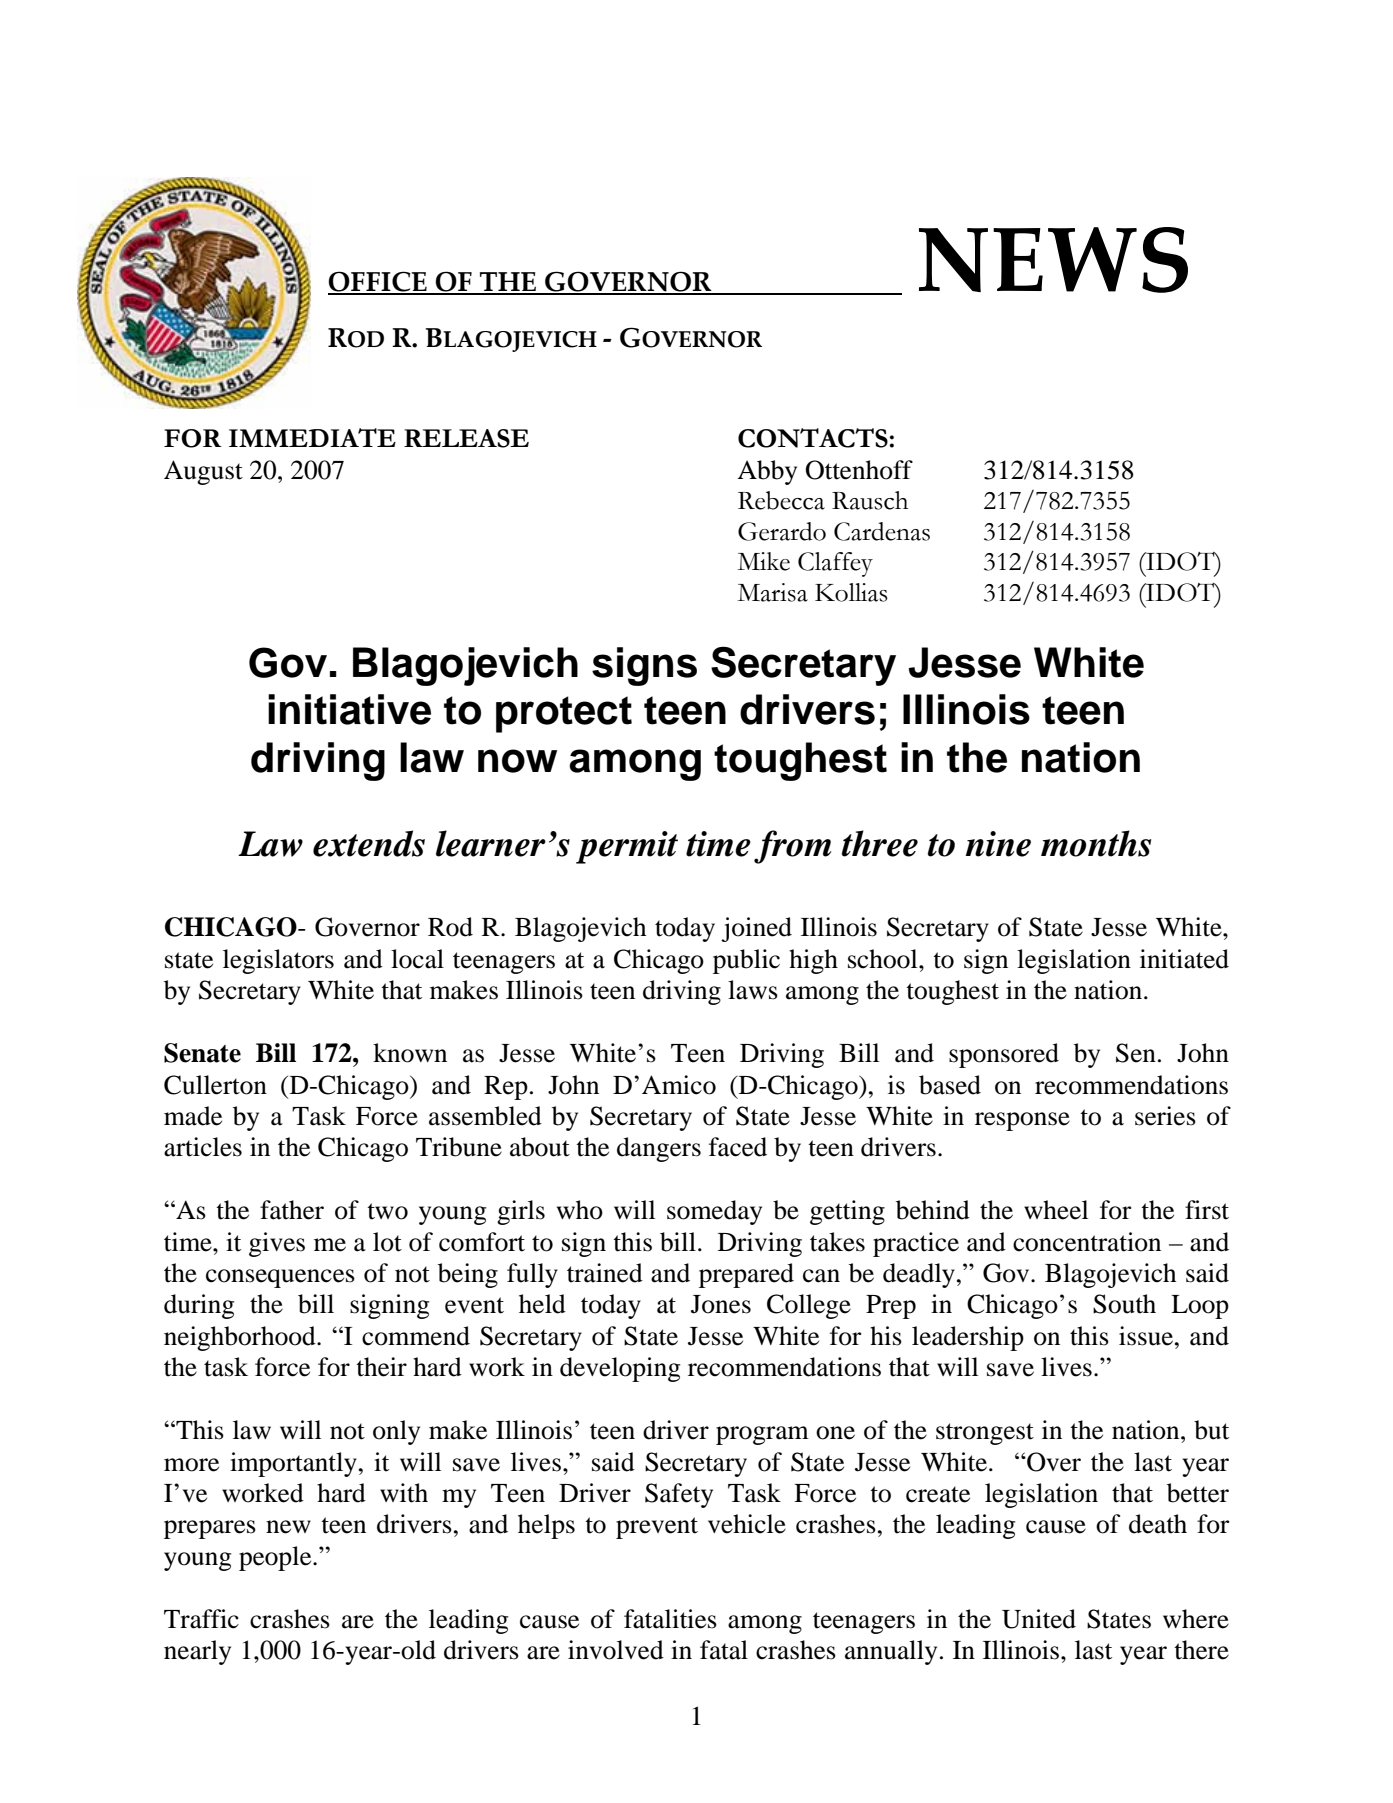  I want to click on people, so click(276, 1558).
